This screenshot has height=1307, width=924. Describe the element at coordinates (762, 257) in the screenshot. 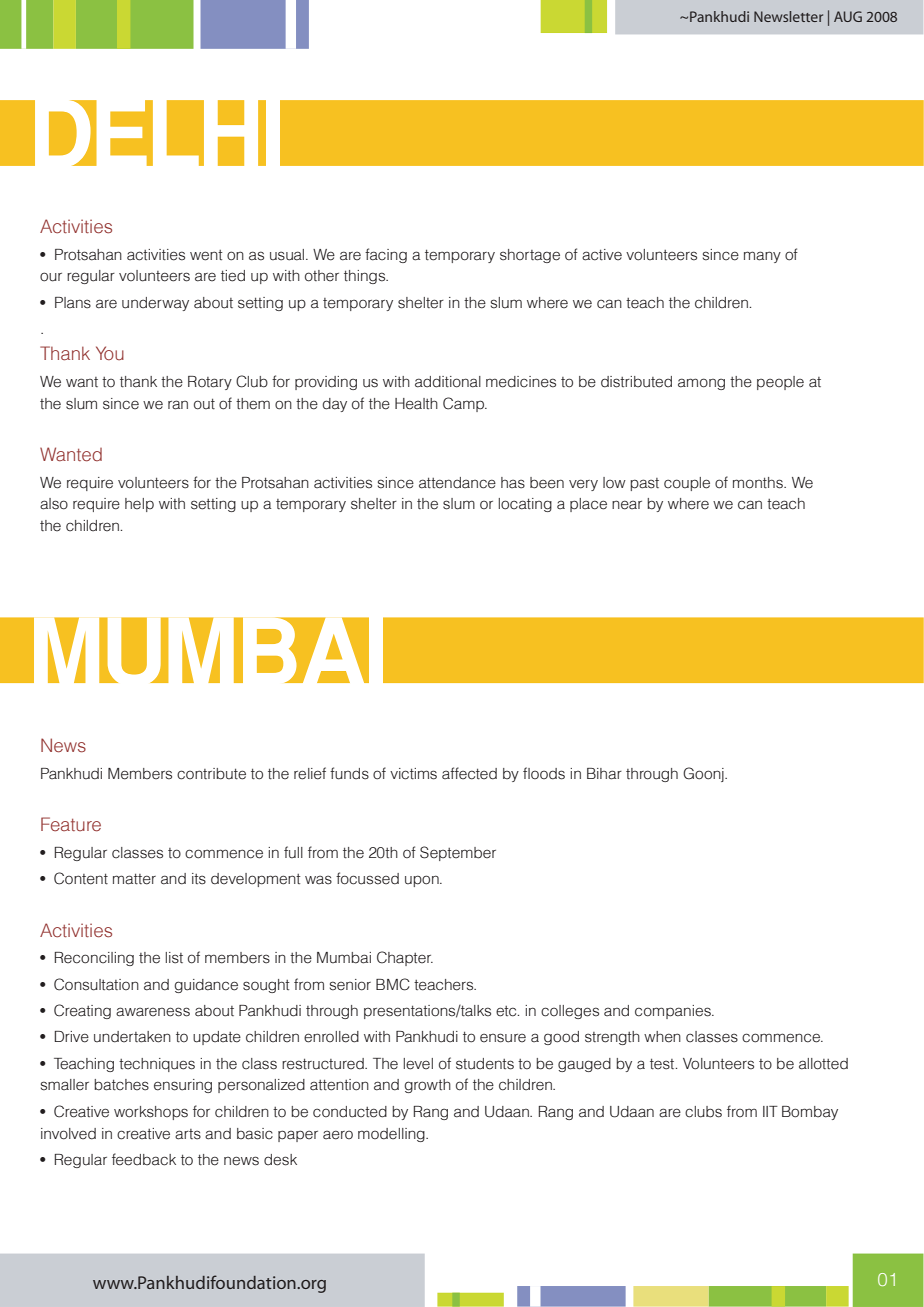

I see `many` at that location.
